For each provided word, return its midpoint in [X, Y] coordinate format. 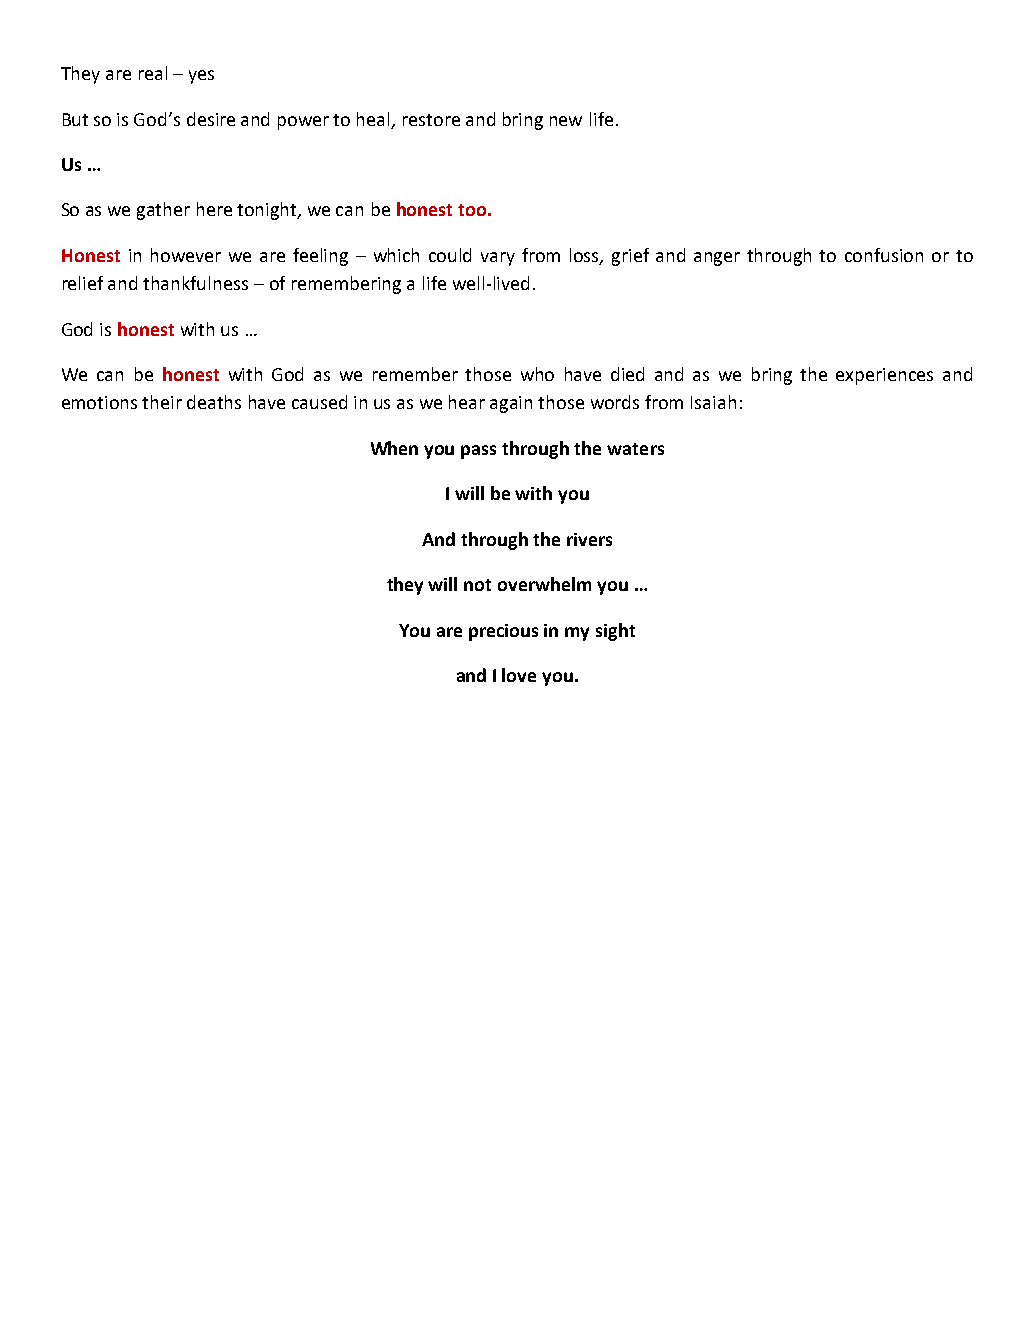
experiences [884, 376]
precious [503, 632]
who [537, 374]
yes [201, 77]
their [162, 402]
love [519, 675]
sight [615, 632]
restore [431, 120]
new [566, 121]
